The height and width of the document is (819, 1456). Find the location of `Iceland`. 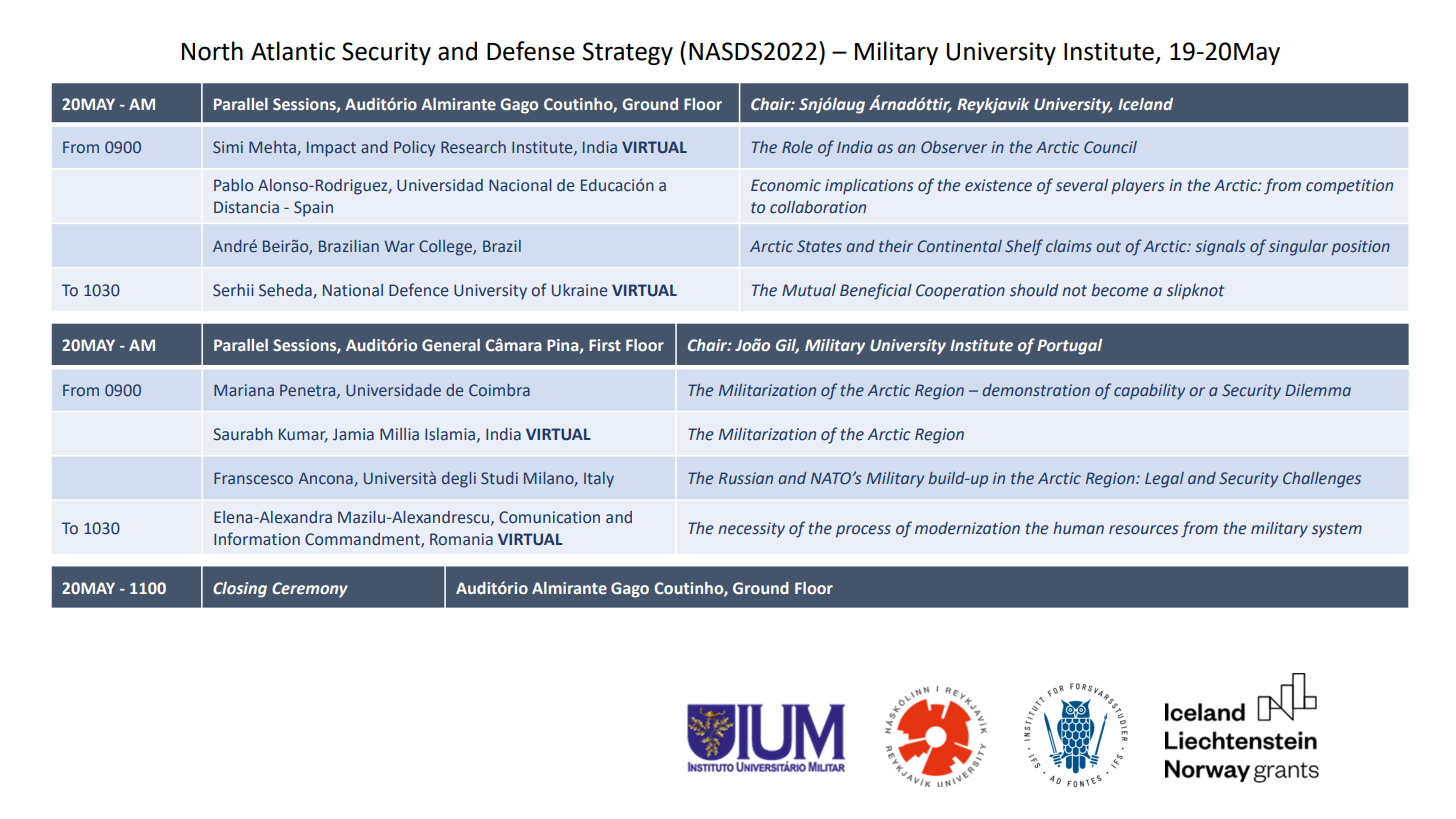

Iceland is located at coordinates (1145, 104).
